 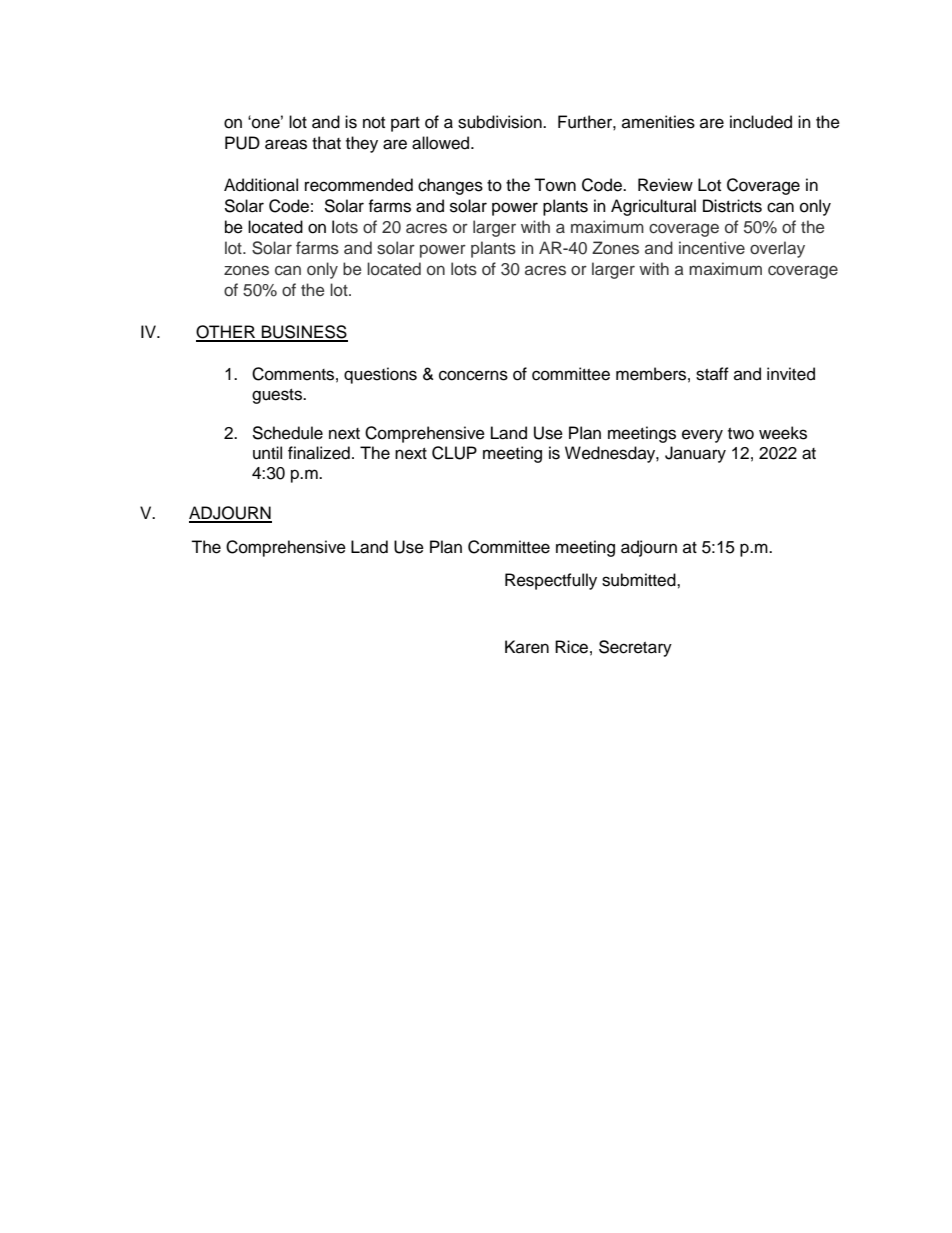 What do you see at coordinates (635, 648) in the screenshot?
I see `Secretary` at bounding box center [635, 648].
